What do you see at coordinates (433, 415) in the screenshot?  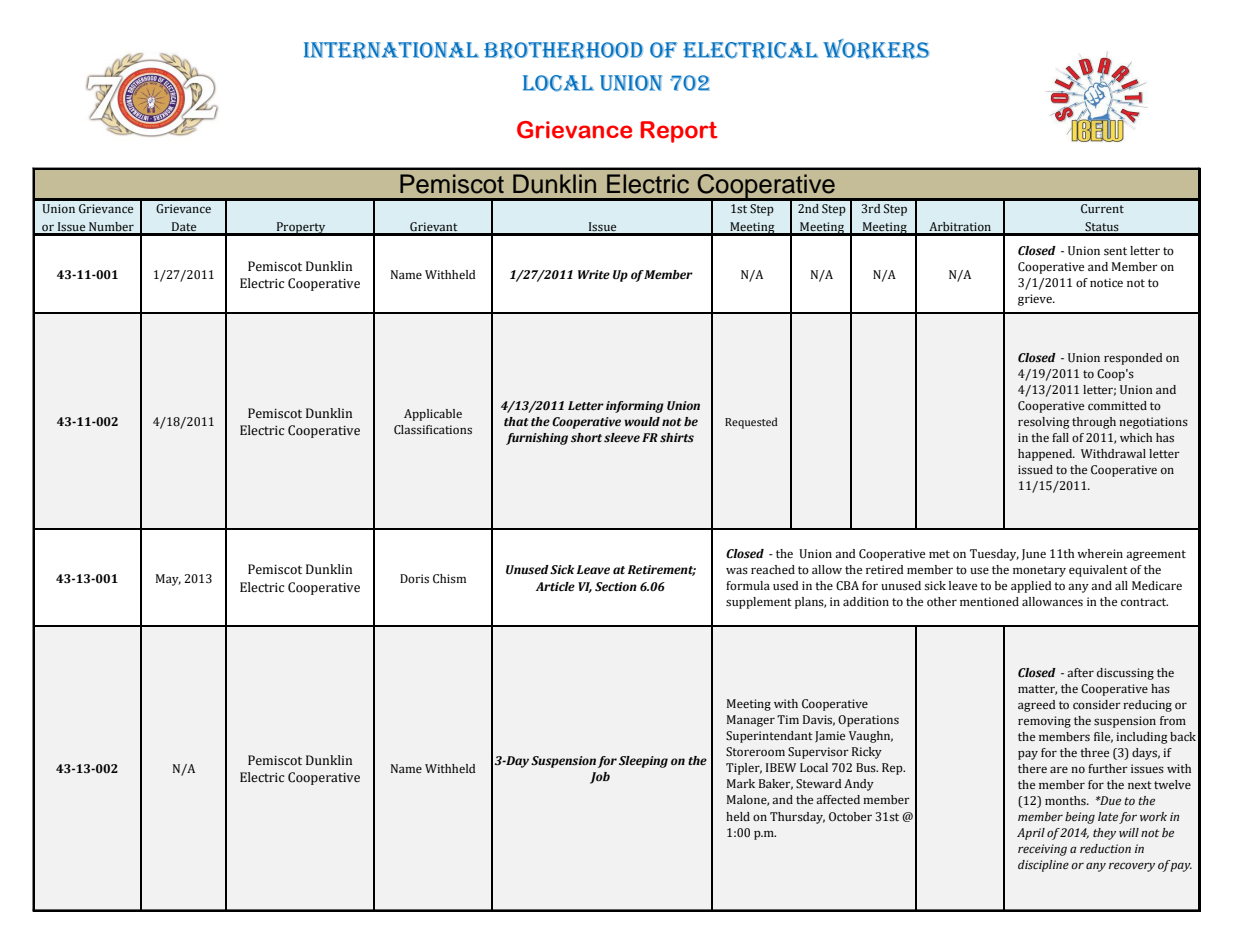 I see `Applicable` at bounding box center [433, 415].
